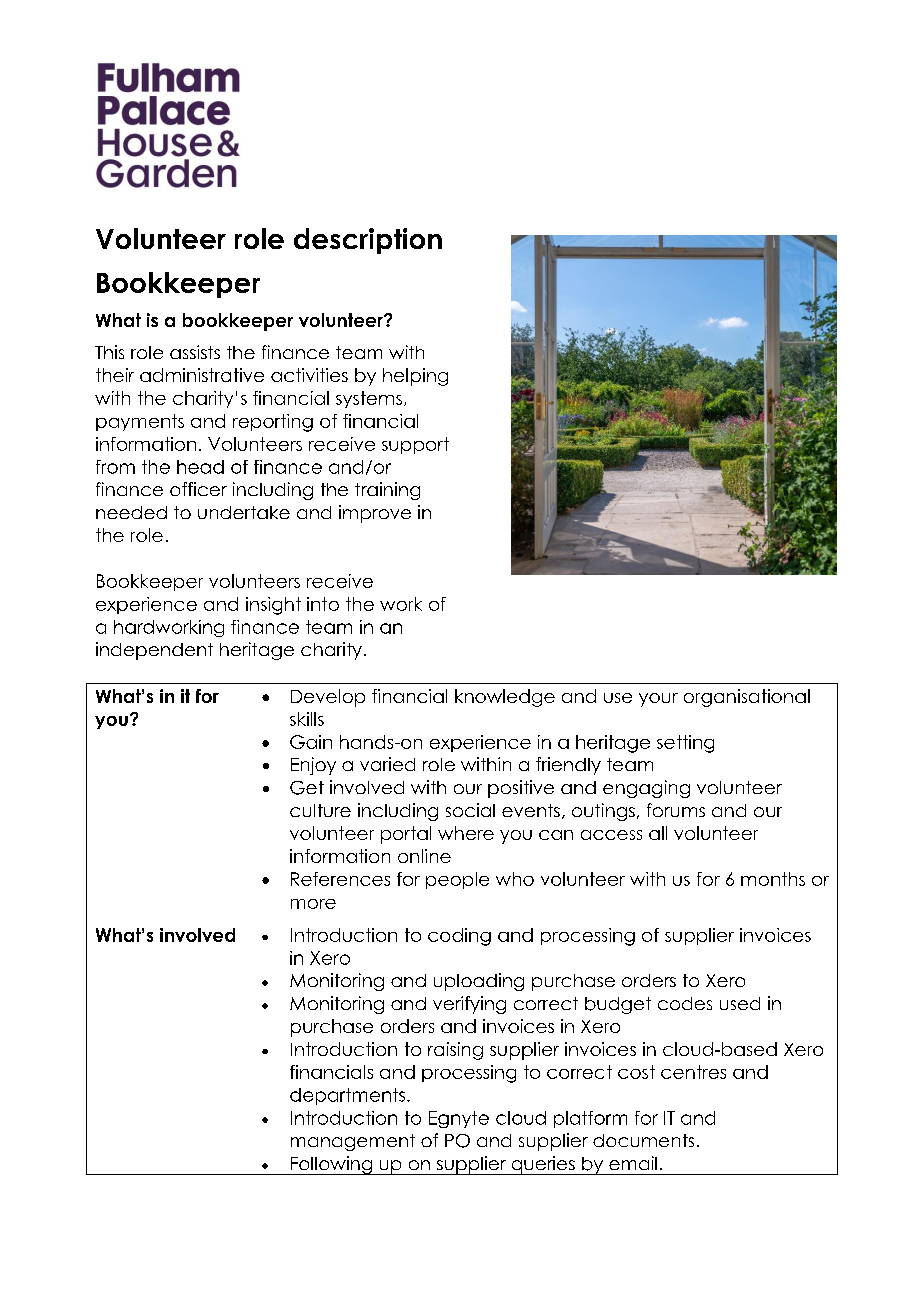  I want to click on independent, so click(154, 651).
